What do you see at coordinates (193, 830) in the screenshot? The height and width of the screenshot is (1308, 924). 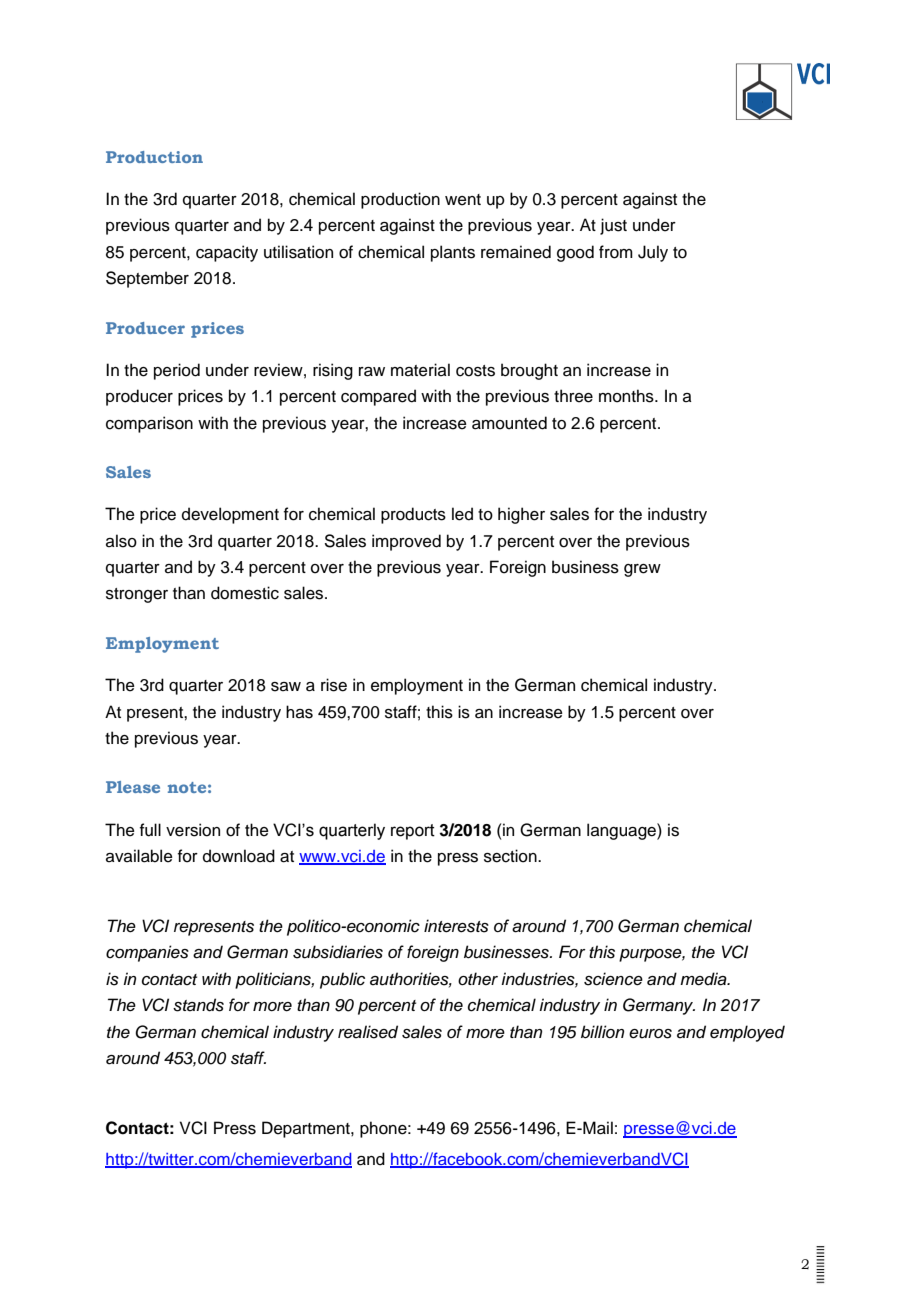 I see `version` at bounding box center [193, 830].
